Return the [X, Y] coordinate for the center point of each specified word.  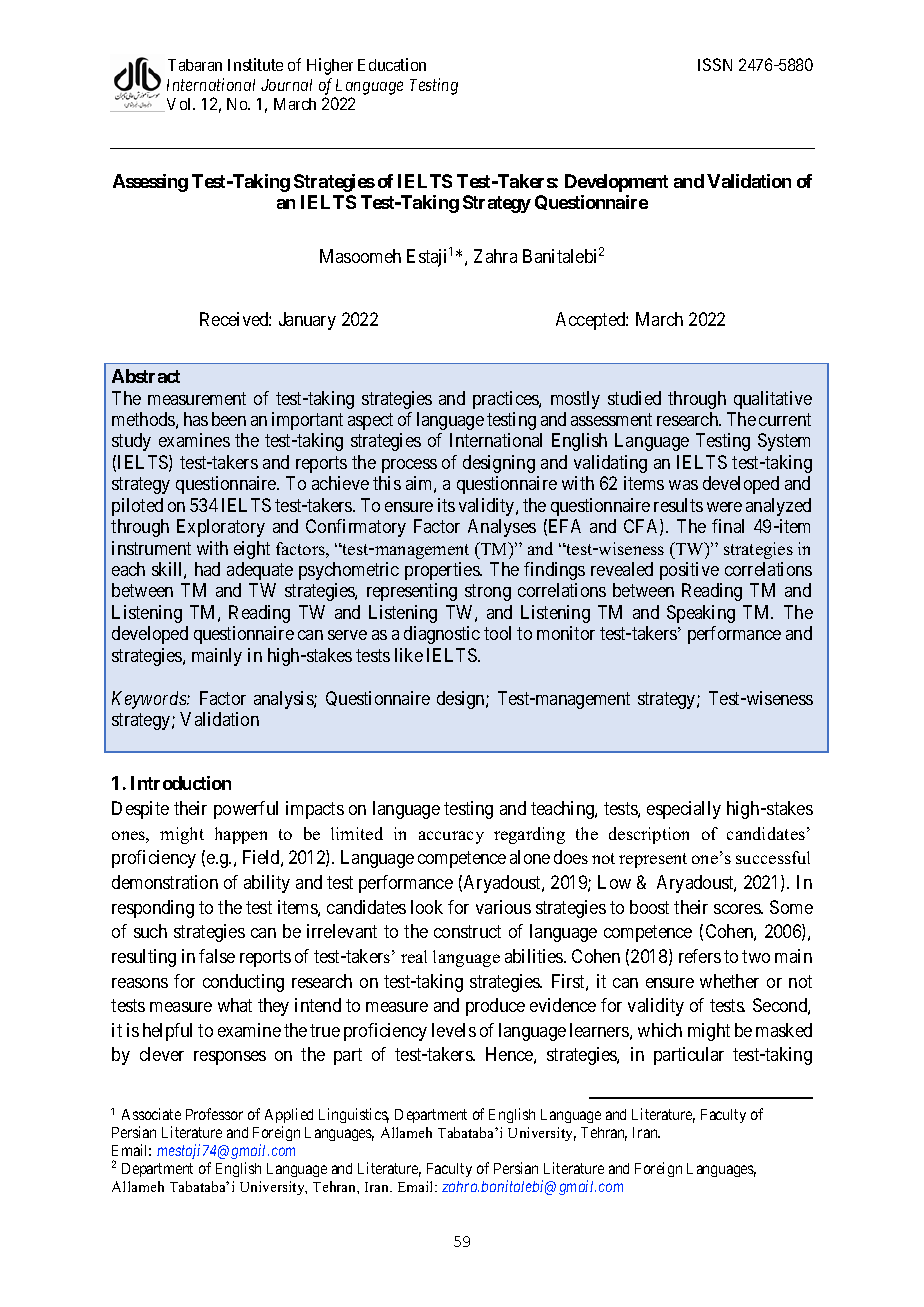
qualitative [773, 400]
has [196, 419]
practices [506, 400]
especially [684, 810]
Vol [181, 104]
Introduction [181, 783]
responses [230, 1058]
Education [392, 64]
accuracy [451, 837]
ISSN [715, 64]
